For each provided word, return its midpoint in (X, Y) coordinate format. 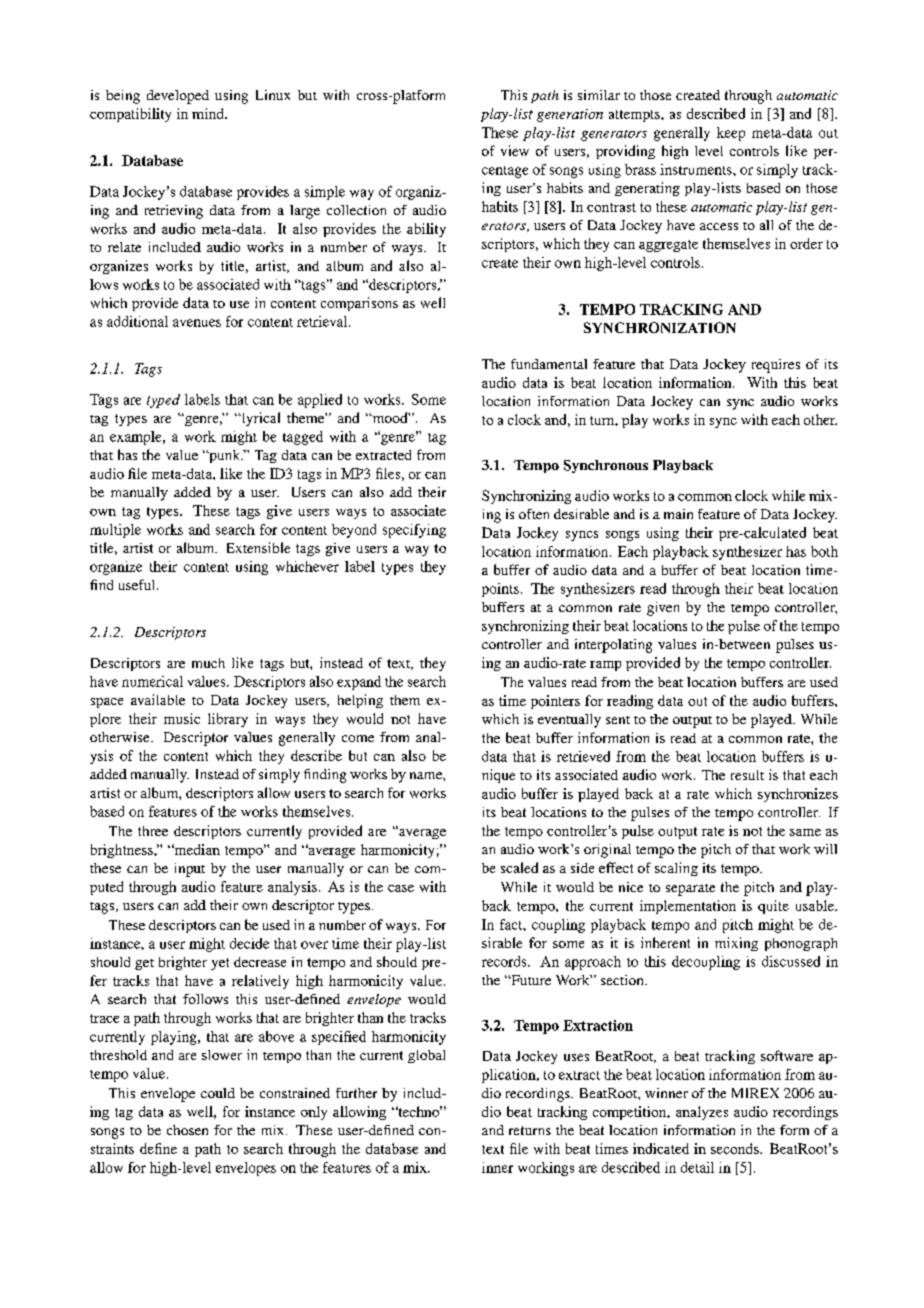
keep (731, 134)
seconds (736, 1148)
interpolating (613, 646)
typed (163, 401)
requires (776, 366)
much (208, 663)
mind (209, 113)
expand (359, 683)
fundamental (549, 364)
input (190, 870)
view (515, 150)
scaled (519, 867)
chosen (187, 1130)
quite (773, 907)
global (426, 1056)
